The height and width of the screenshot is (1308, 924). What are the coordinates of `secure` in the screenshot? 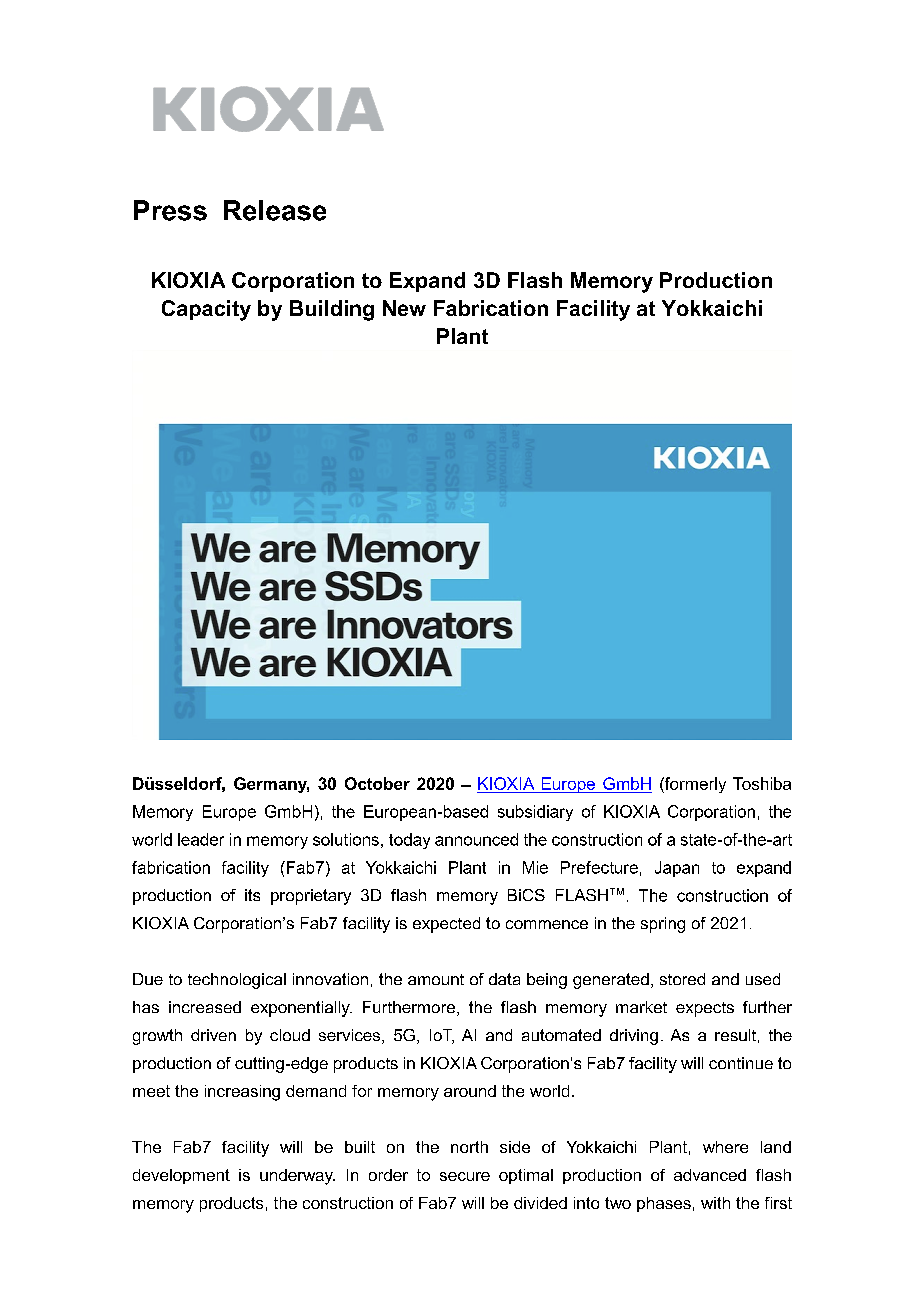 It's located at (465, 1176).
